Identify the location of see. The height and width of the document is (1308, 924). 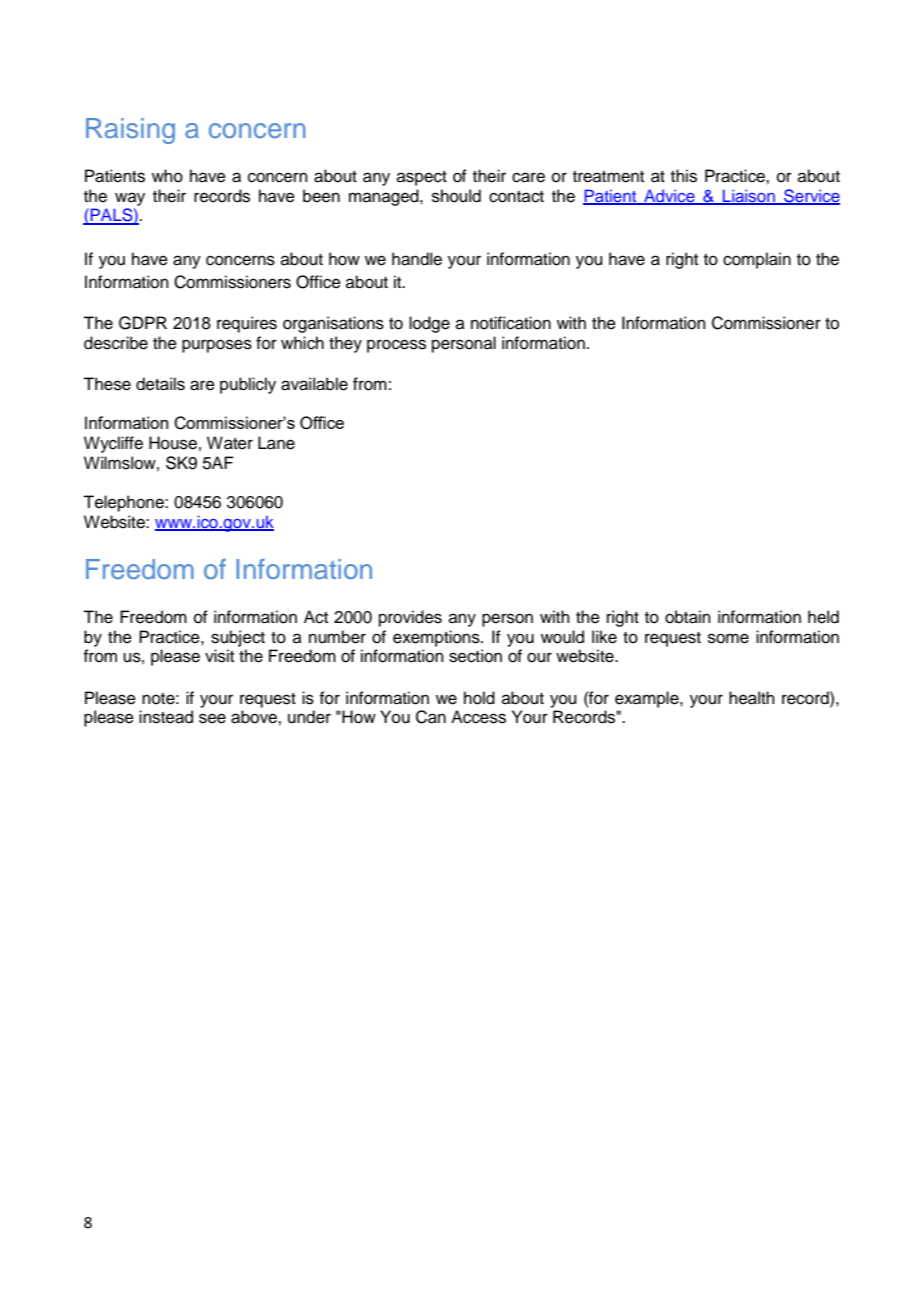
(212, 718).
